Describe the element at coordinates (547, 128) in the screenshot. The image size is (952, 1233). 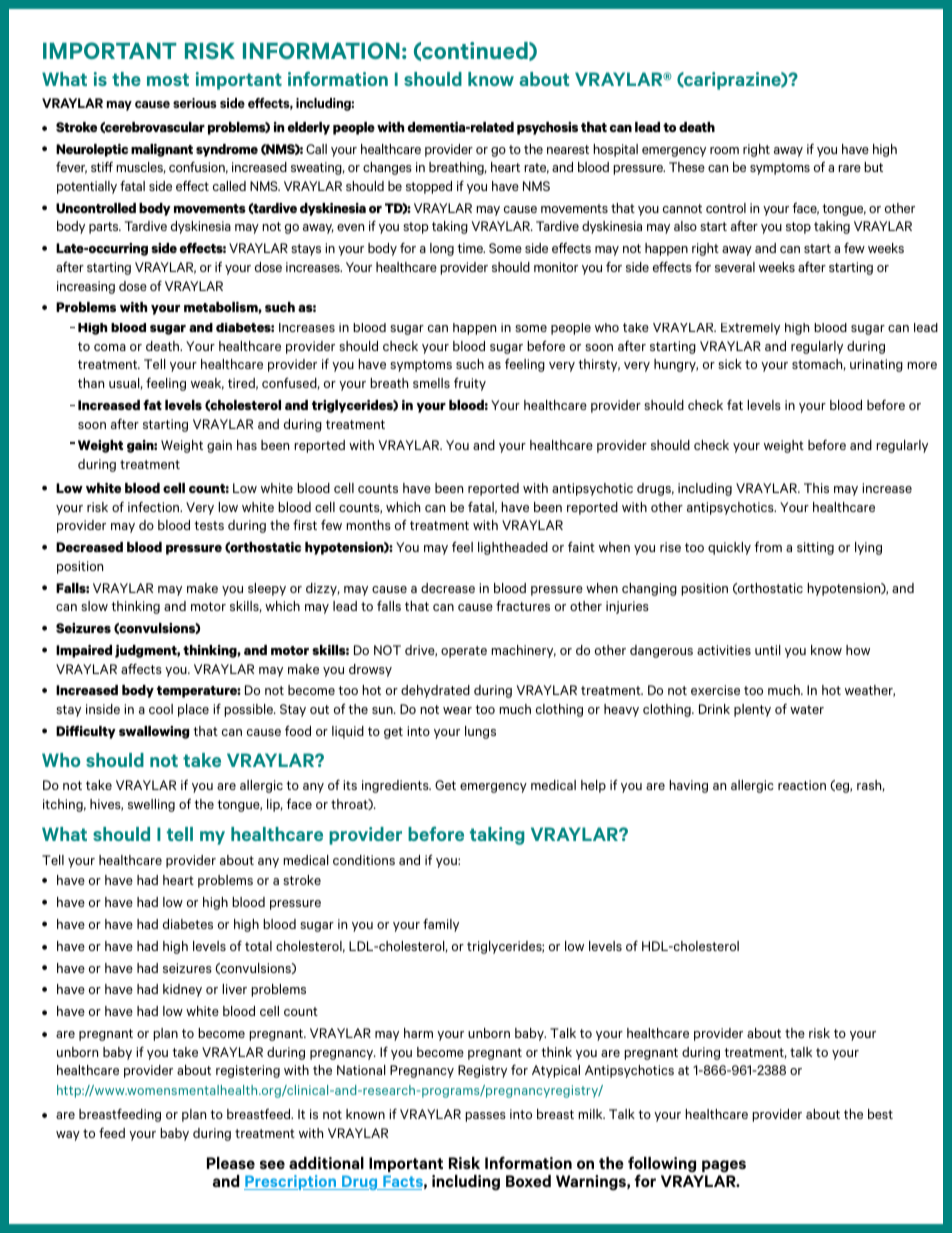
I see `psychosis` at that location.
